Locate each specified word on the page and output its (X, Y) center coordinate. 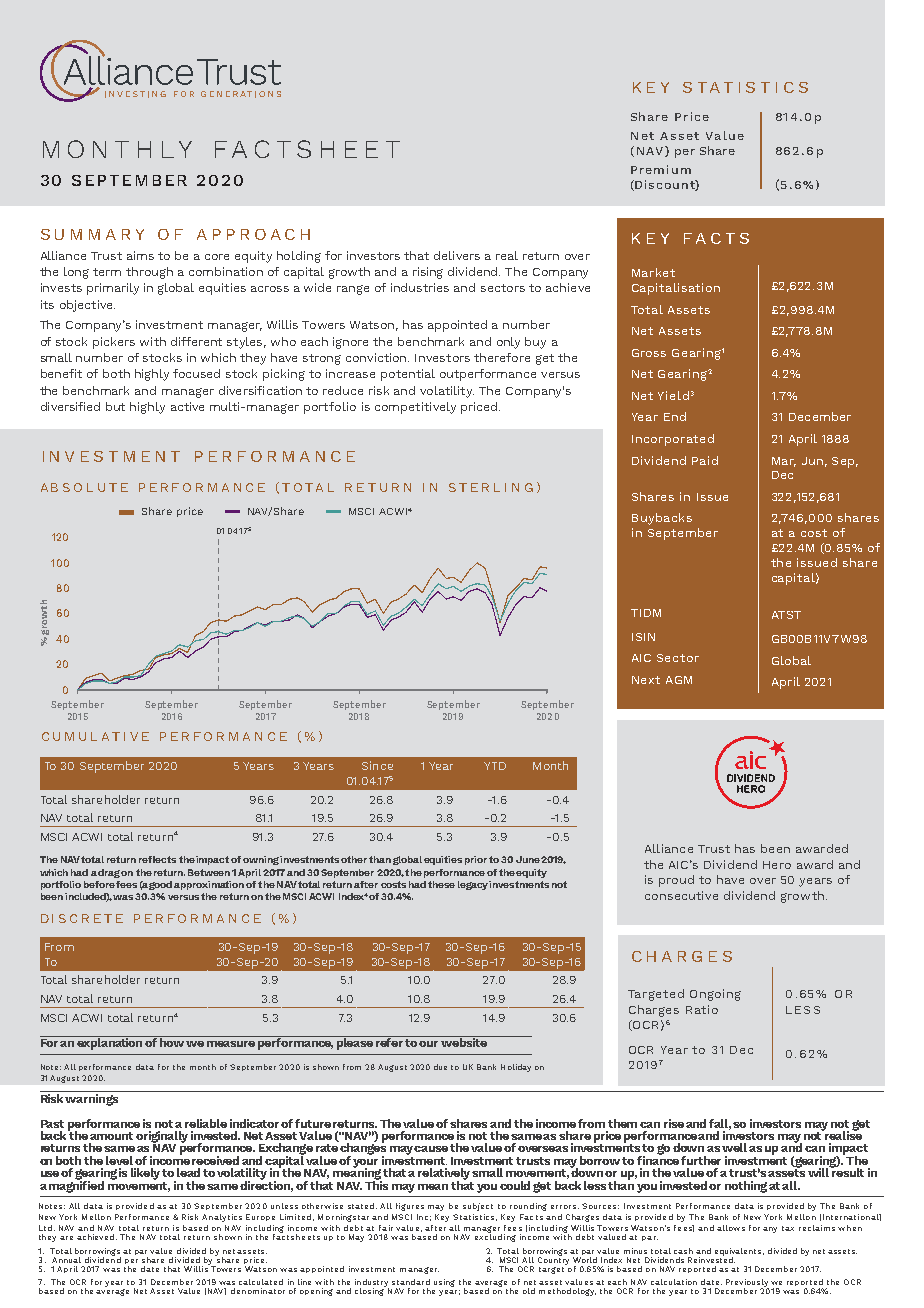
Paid (705, 460)
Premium (661, 169)
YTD (495, 766)
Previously (747, 1284)
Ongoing (715, 995)
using (444, 1283)
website (464, 1041)
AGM (679, 680)
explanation (110, 1043)
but (115, 406)
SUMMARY (92, 234)
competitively (415, 408)
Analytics (222, 1218)
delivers (457, 255)
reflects (157, 859)
